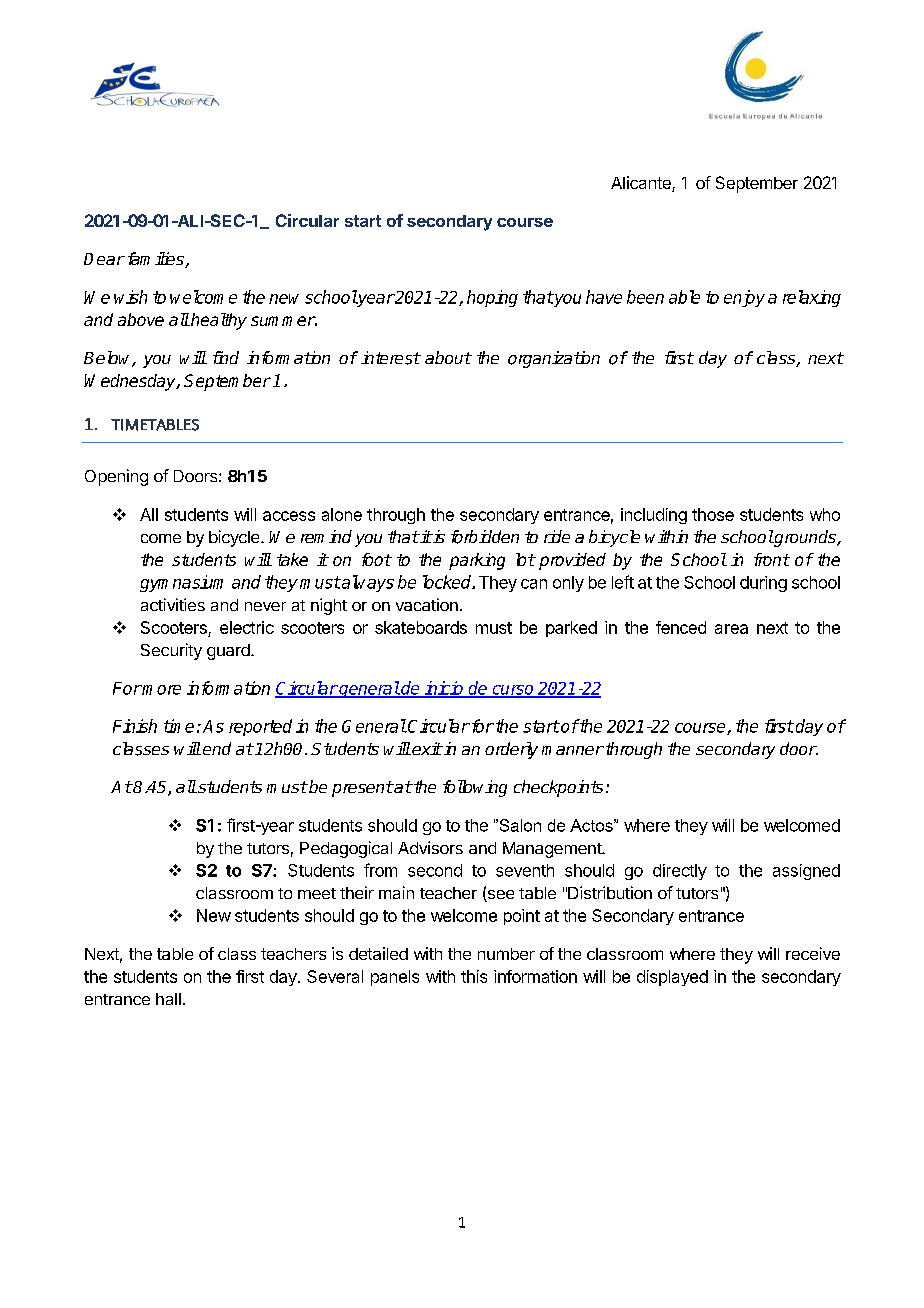 This screenshot has height=1308, width=924. Describe the element at coordinates (642, 184) in the screenshot. I see `Alicante` at that location.
